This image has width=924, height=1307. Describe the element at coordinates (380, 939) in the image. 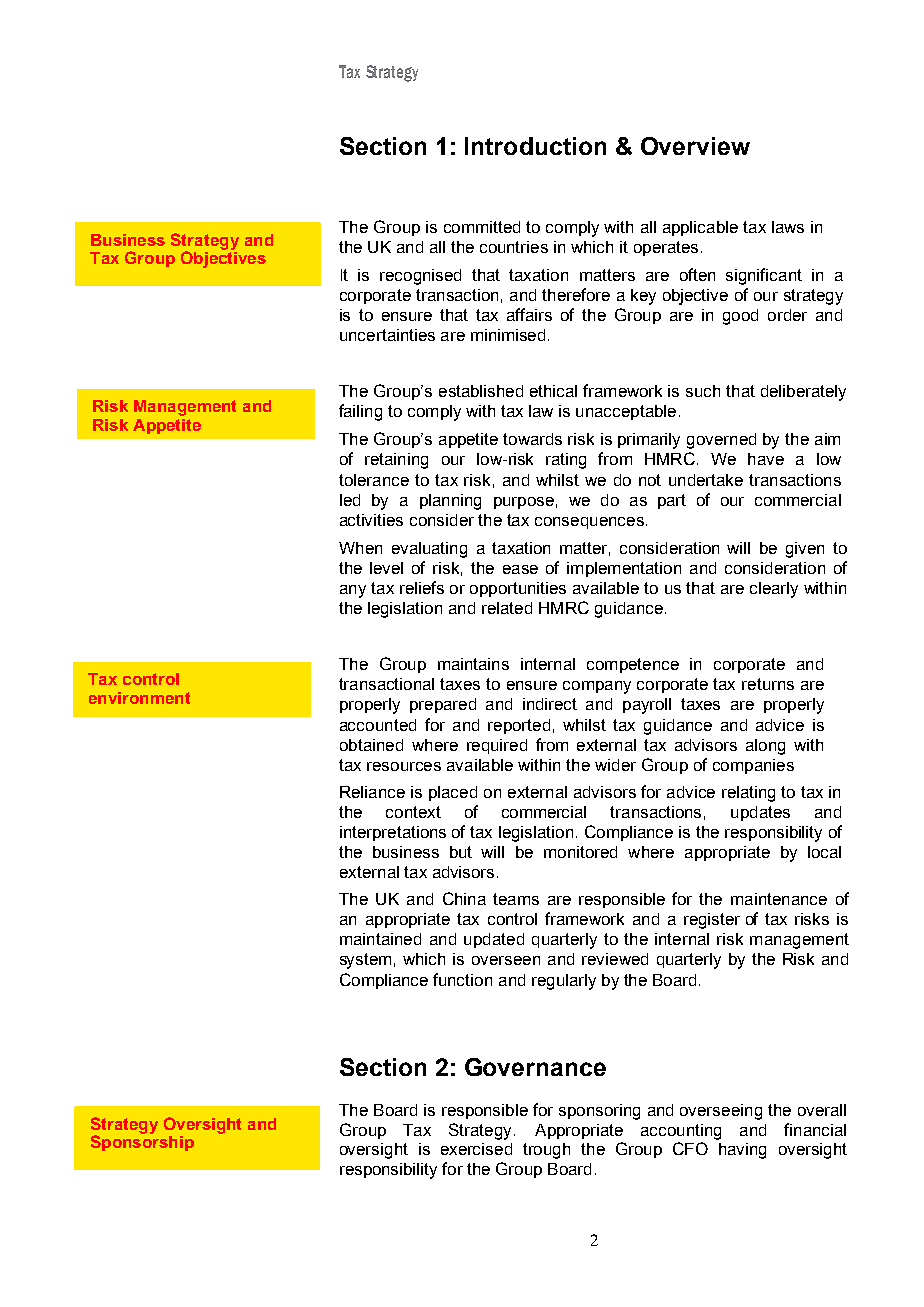

I see `maintained` at that location.
